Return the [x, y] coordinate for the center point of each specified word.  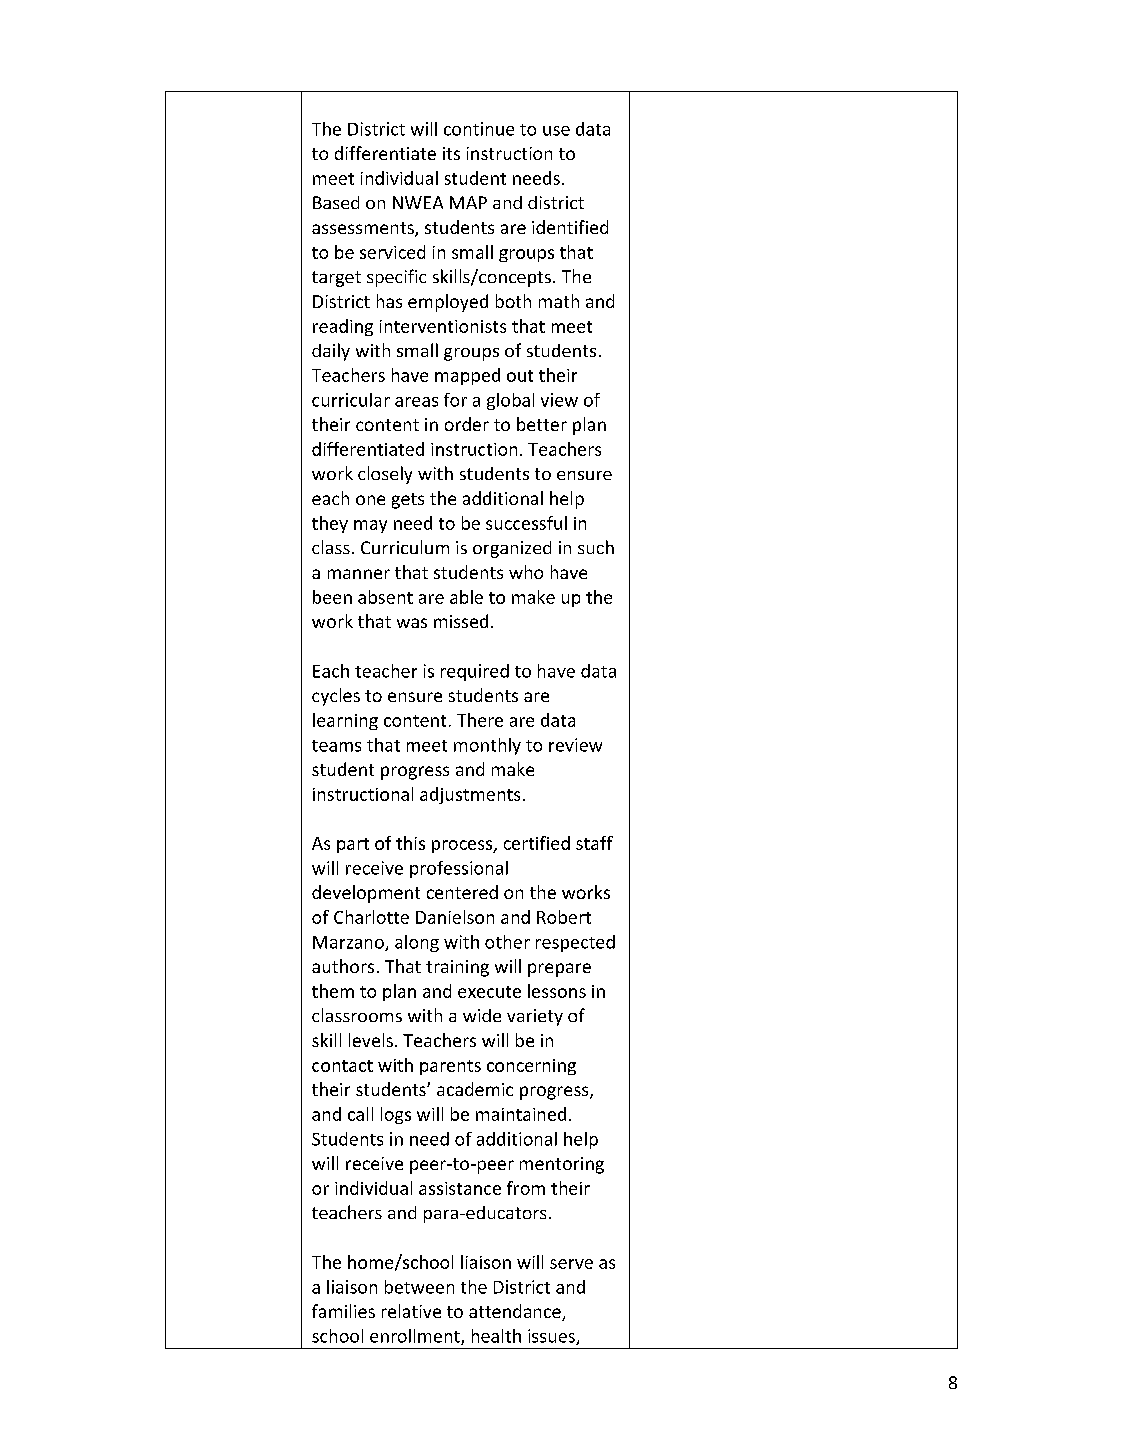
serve [571, 1264]
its [451, 153]
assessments [364, 229]
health [496, 1336]
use [556, 131]
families [343, 1311]
